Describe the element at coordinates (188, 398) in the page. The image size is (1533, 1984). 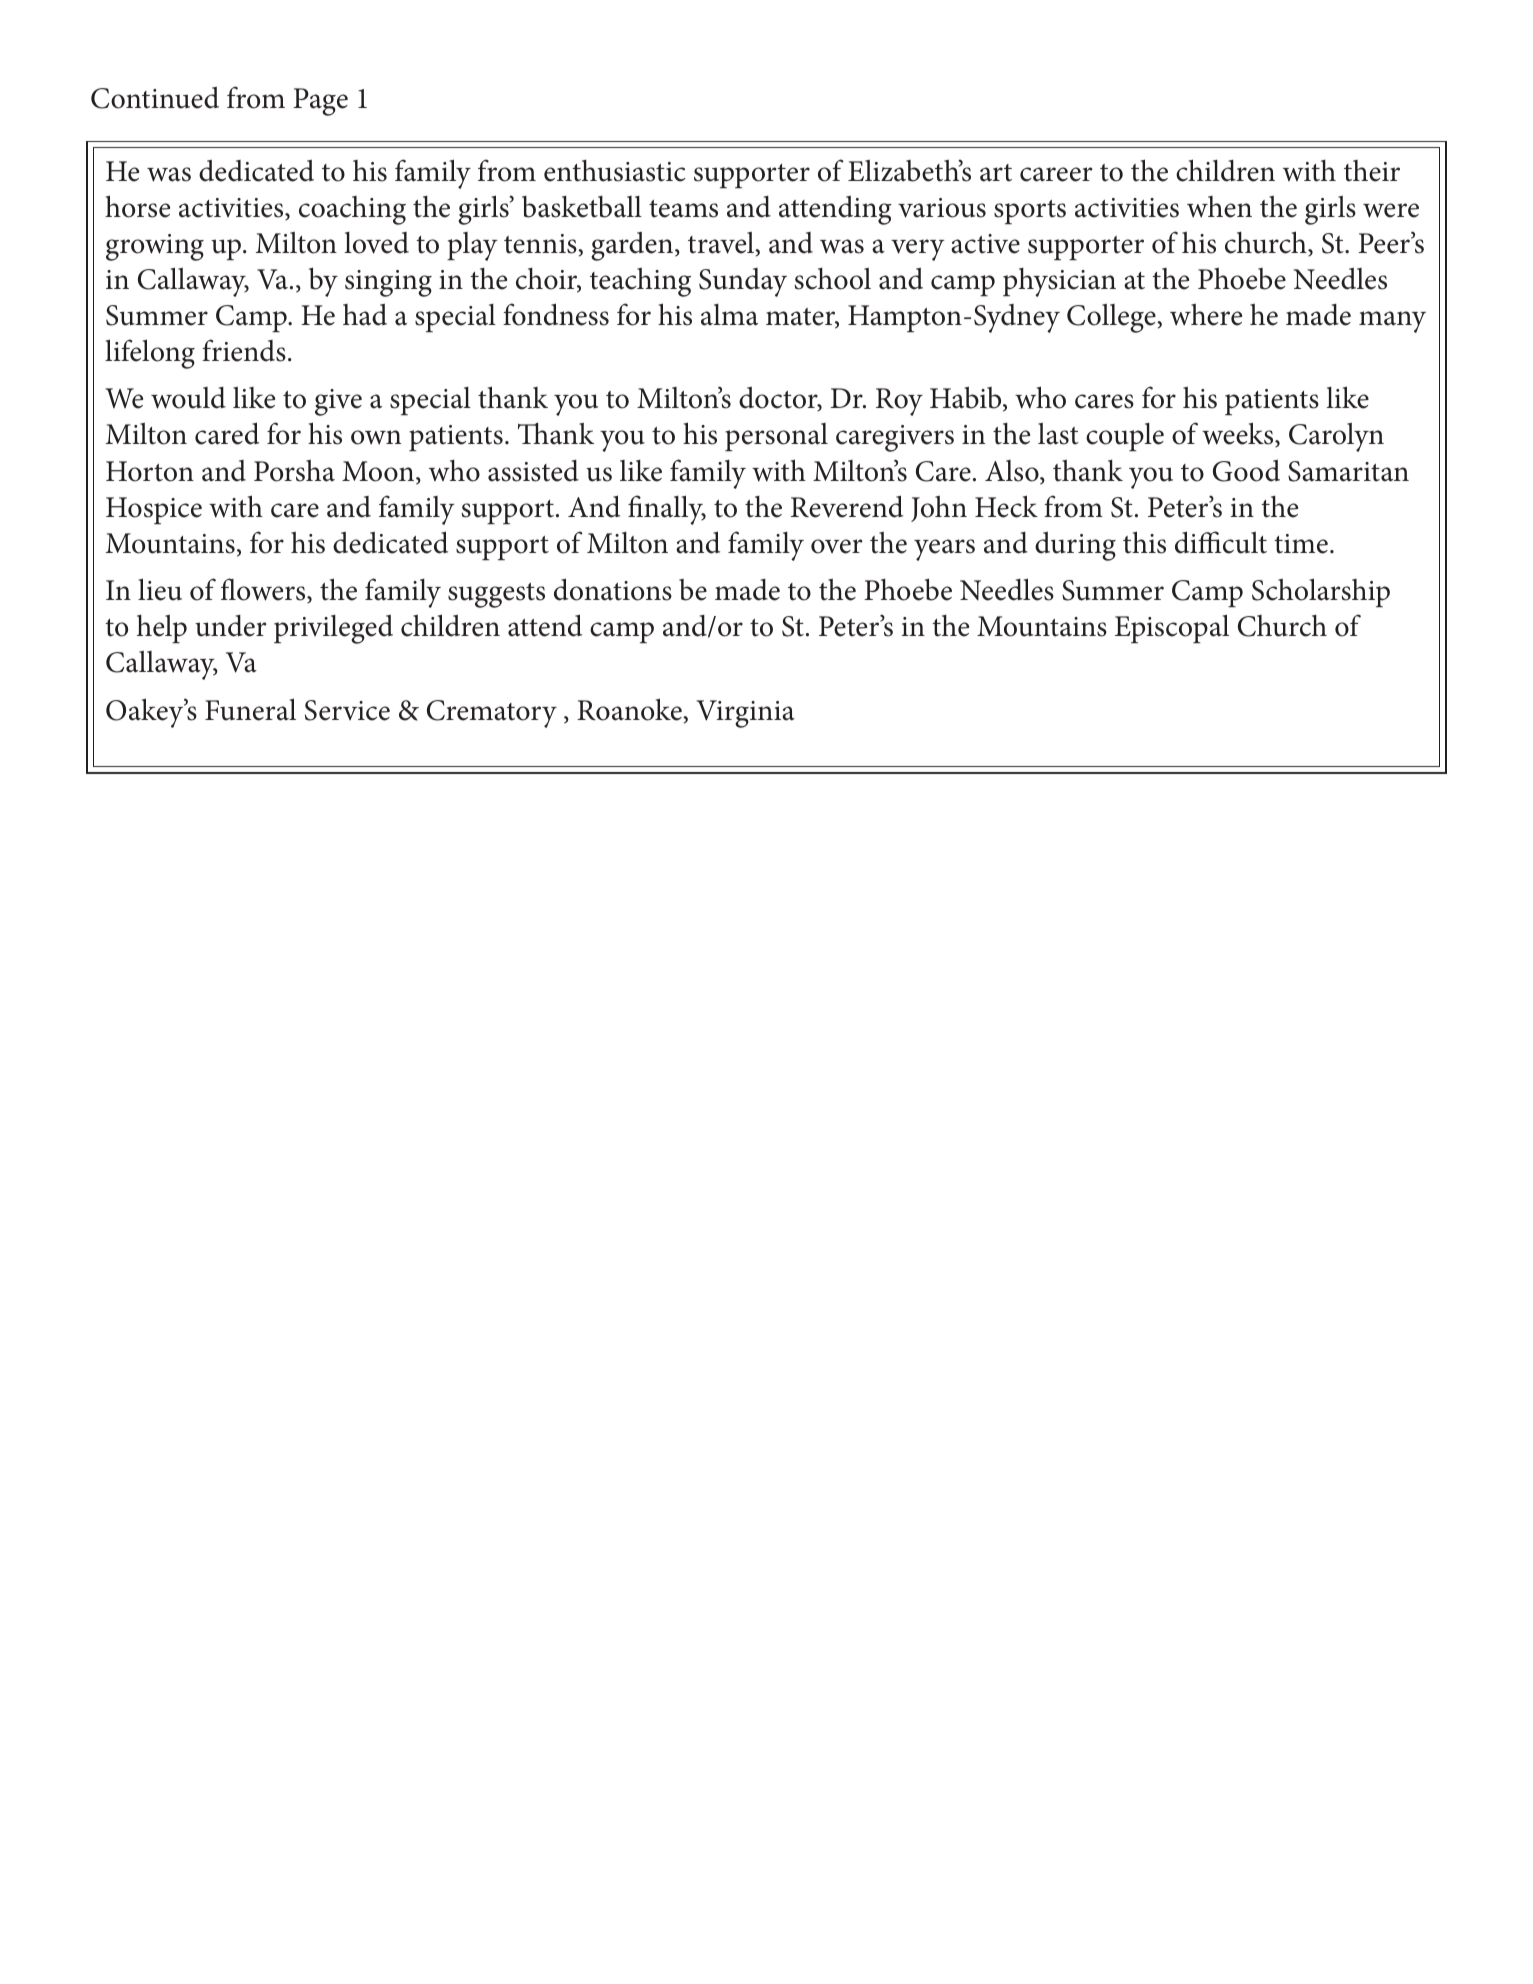
I see `would` at that location.
